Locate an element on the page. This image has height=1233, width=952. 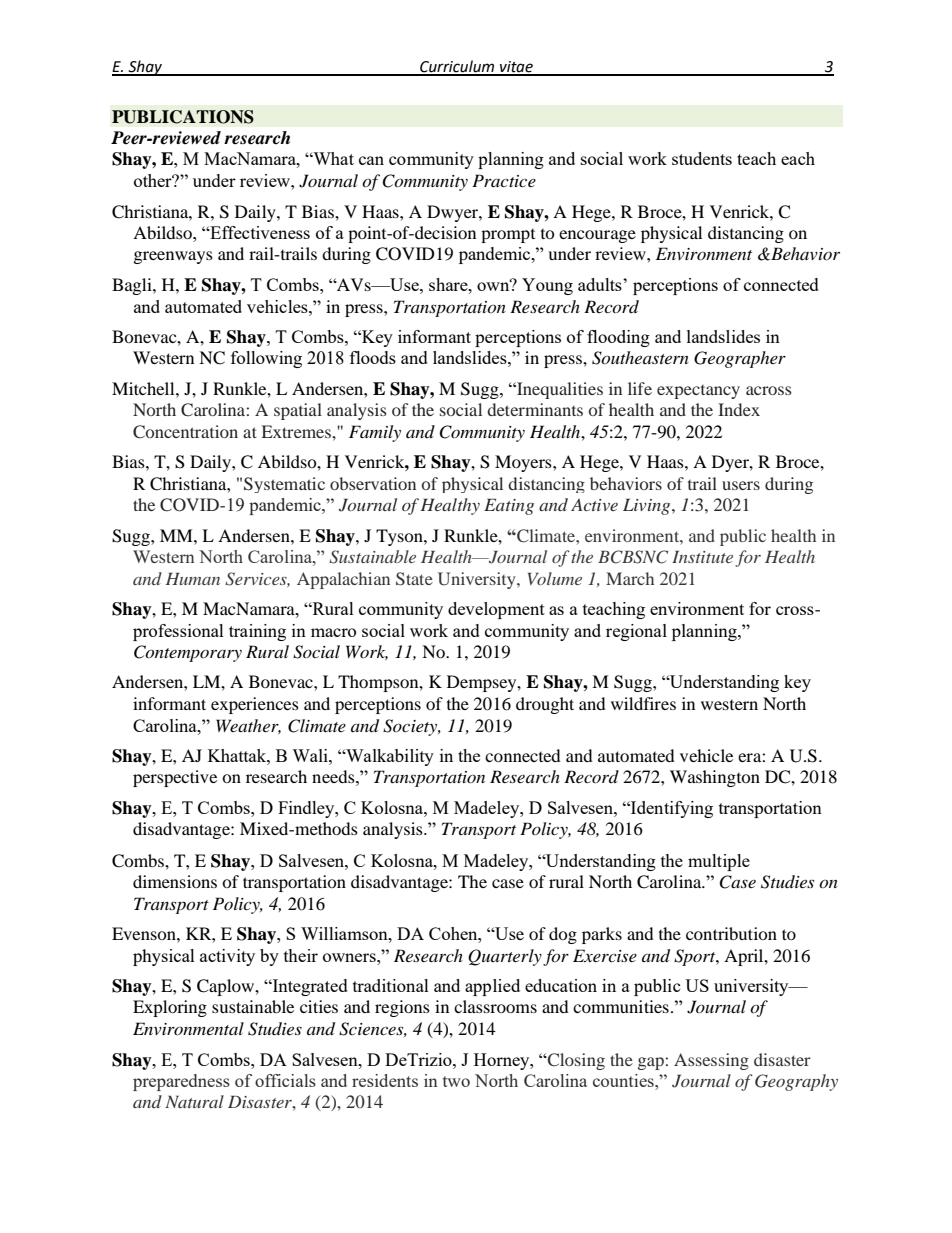
two is located at coordinates (456, 1081).
